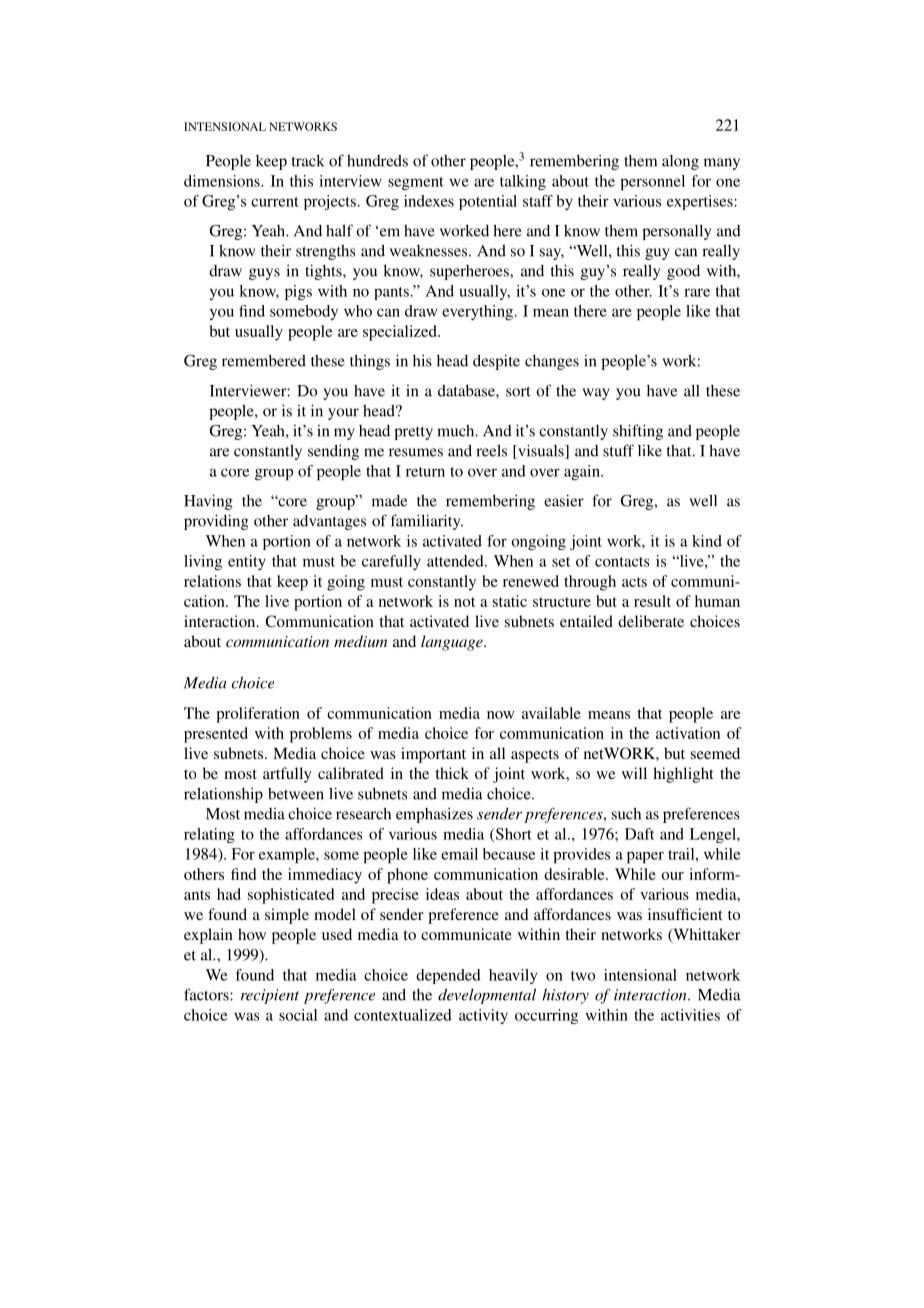 The image size is (924, 1308). I want to click on shifting, so click(638, 432).
